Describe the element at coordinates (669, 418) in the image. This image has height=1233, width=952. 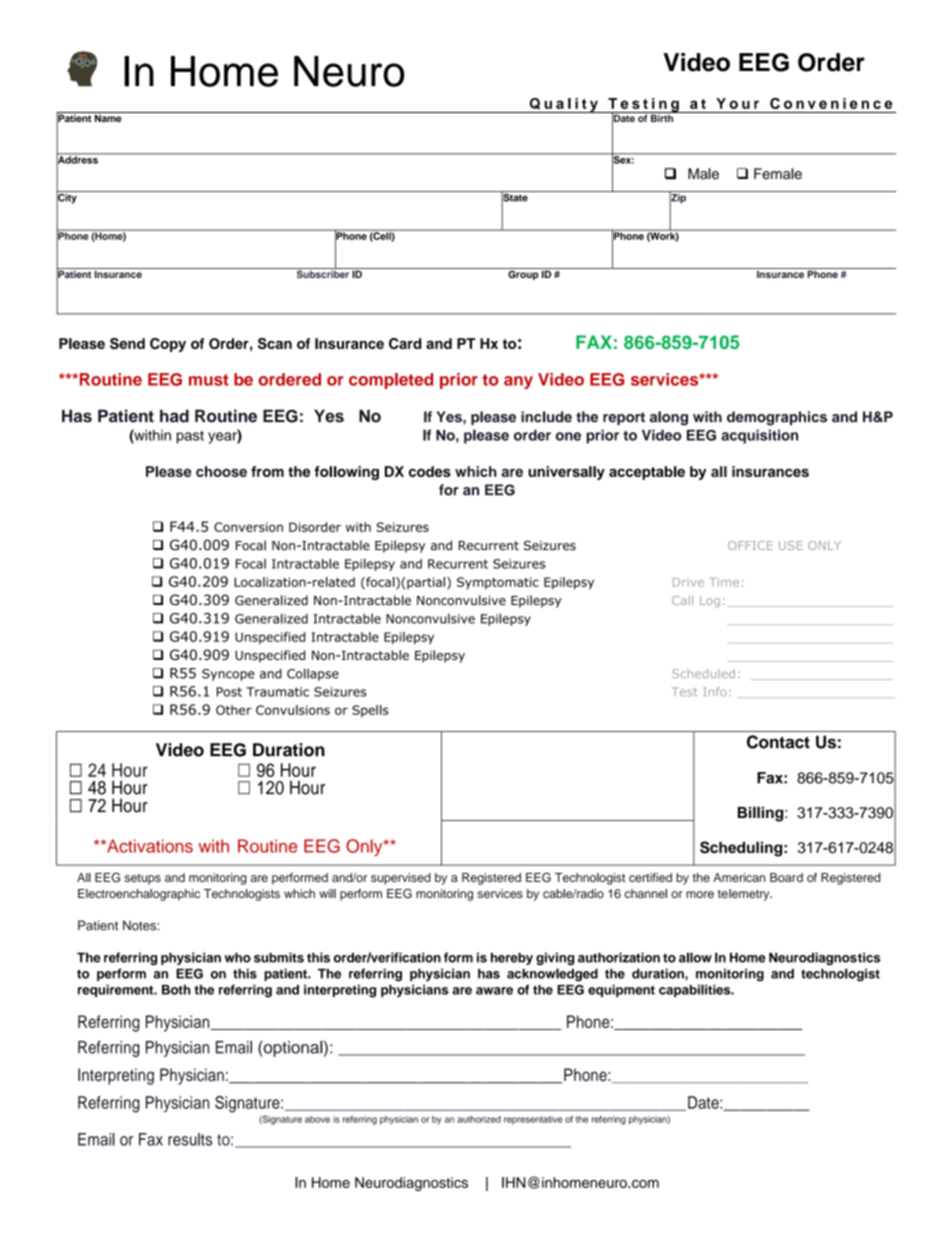
I see `along` at that location.
